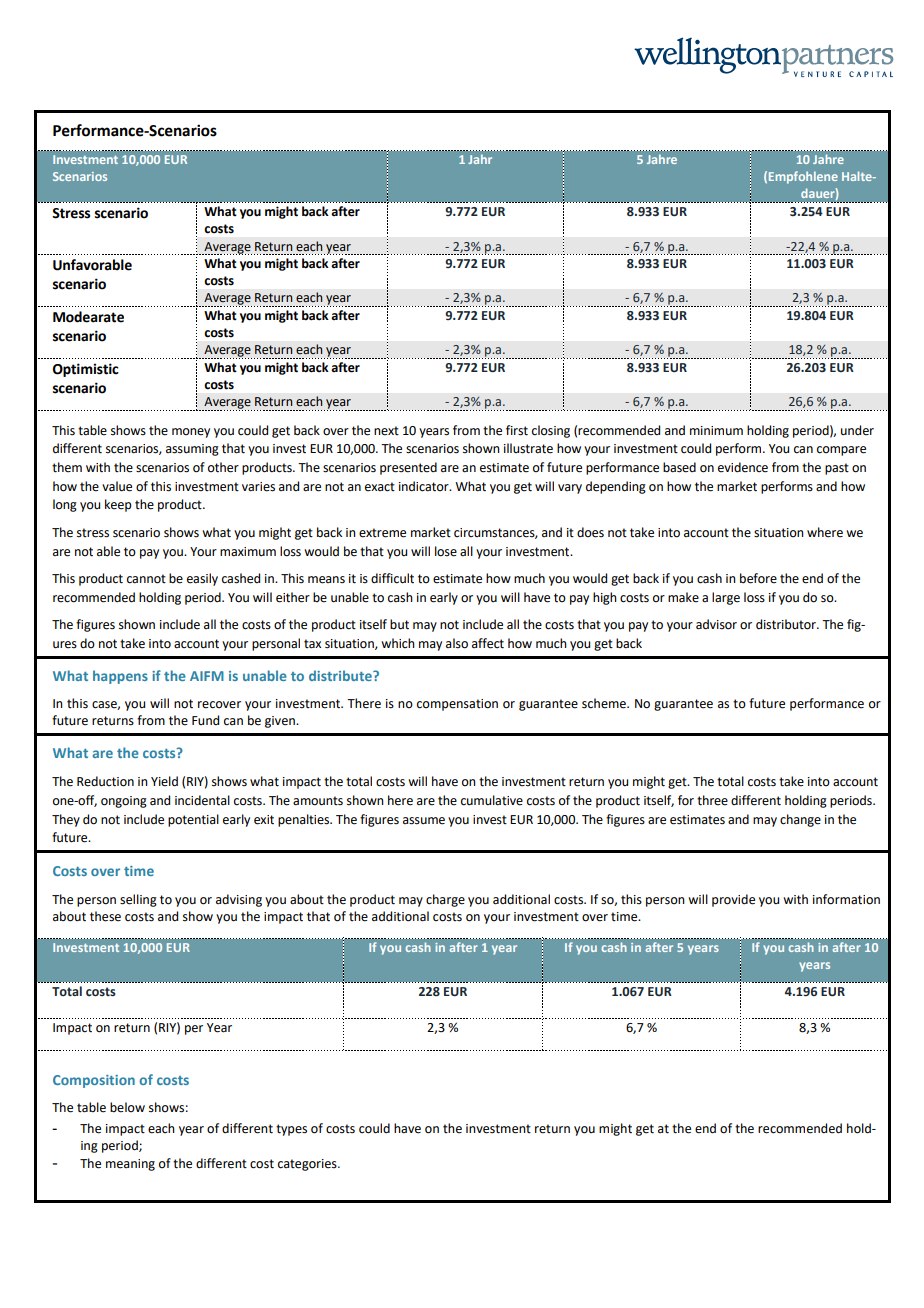 This screenshot has height=1308, width=924. What do you see at coordinates (492, 800) in the screenshot?
I see `cumulative` at bounding box center [492, 800].
